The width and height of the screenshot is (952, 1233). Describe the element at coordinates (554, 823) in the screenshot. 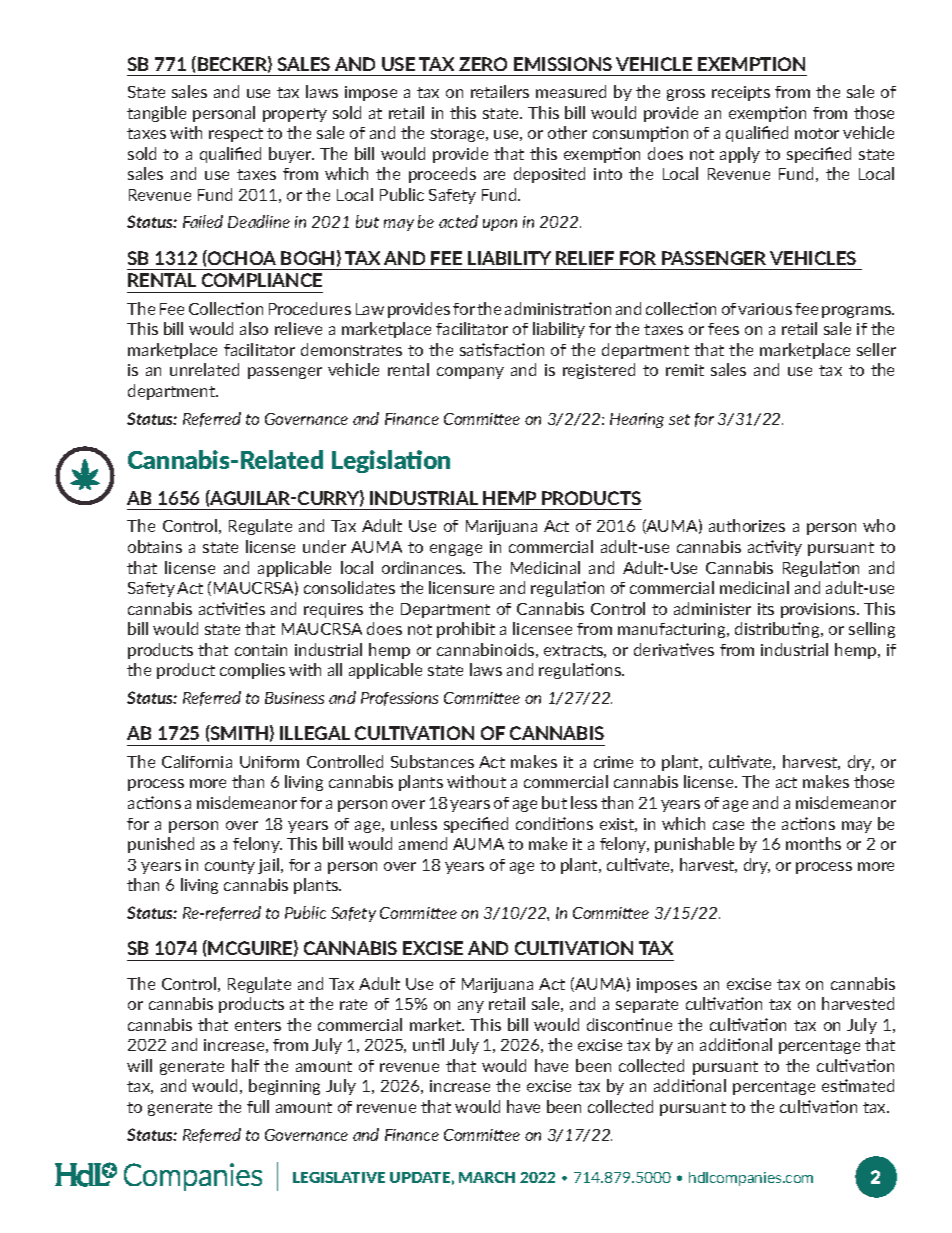

I see `conditions` at that location.
